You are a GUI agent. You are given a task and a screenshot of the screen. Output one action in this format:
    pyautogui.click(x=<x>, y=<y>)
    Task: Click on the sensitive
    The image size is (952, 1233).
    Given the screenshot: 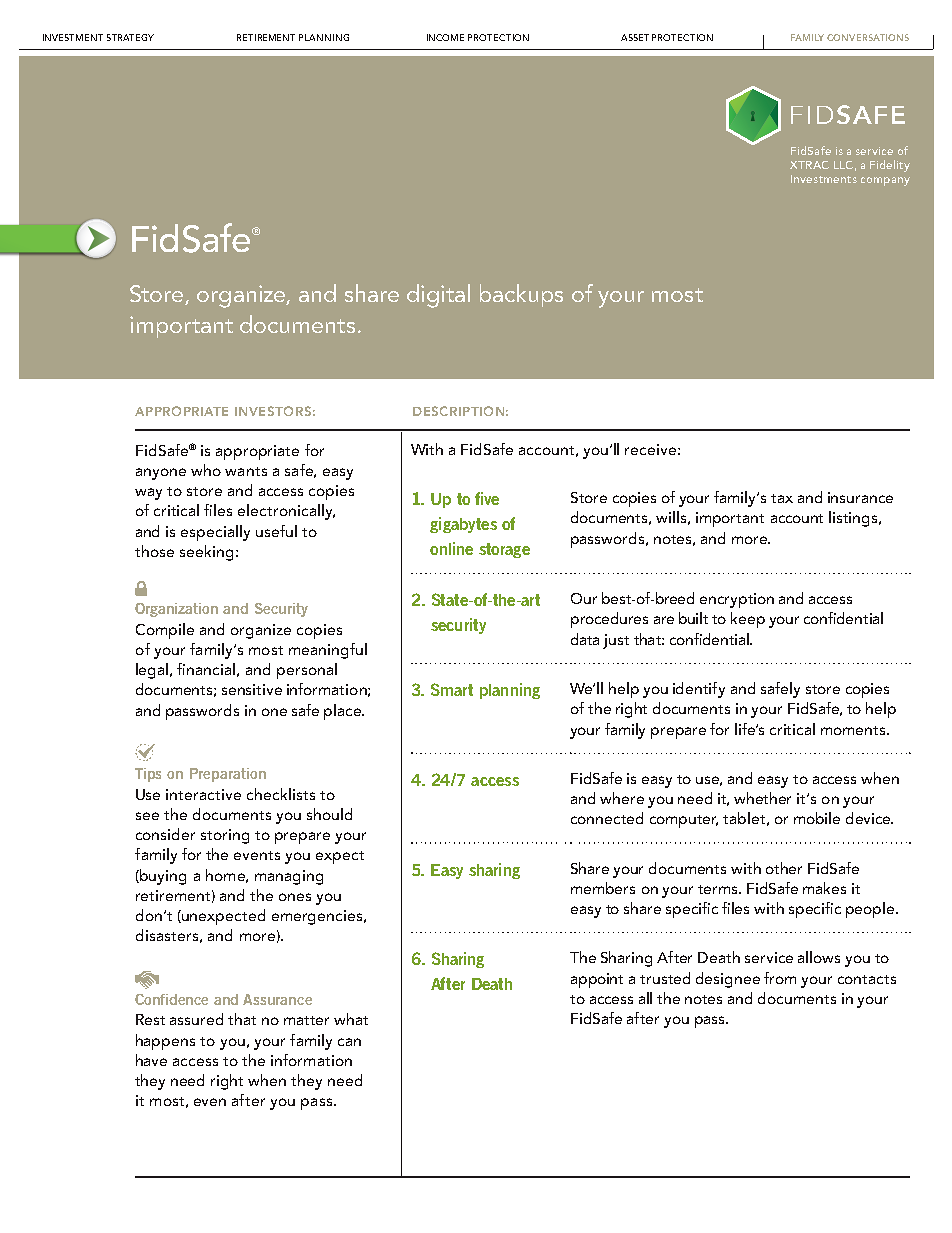 What is the action you would take?
    pyautogui.click(x=252, y=689)
